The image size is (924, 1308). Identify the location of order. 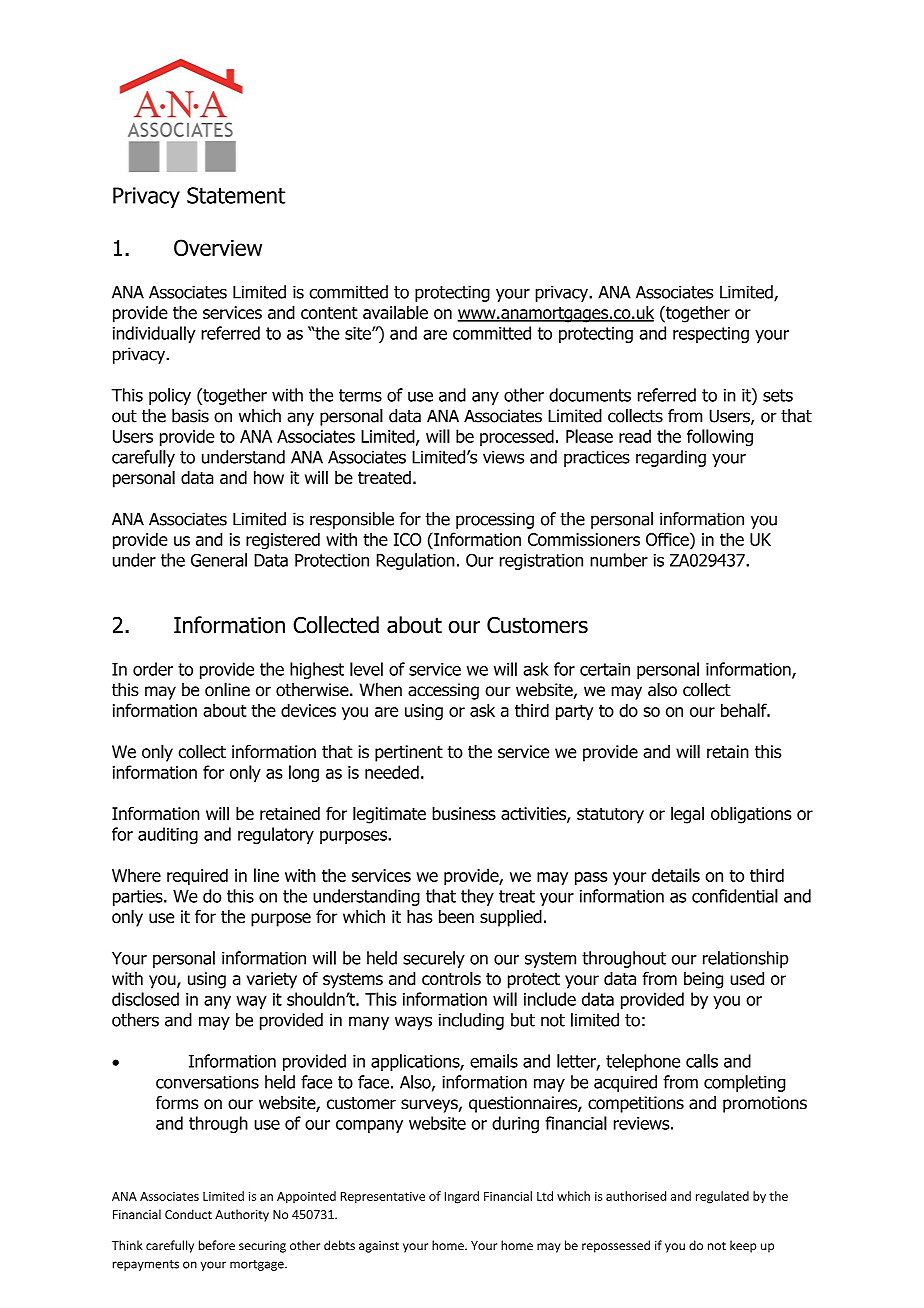
(153, 669).
